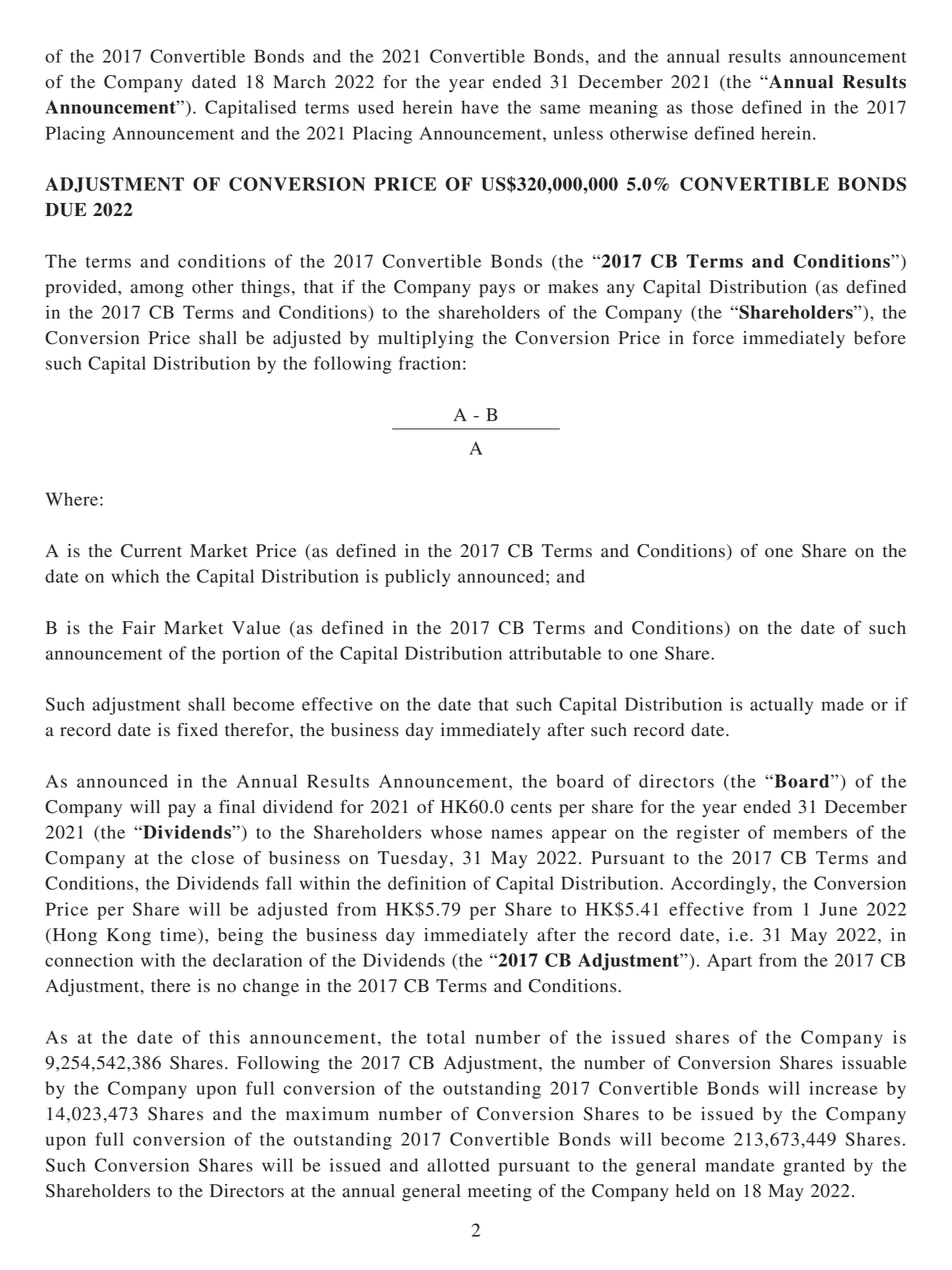  I want to click on Fair, so click(139, 627).
